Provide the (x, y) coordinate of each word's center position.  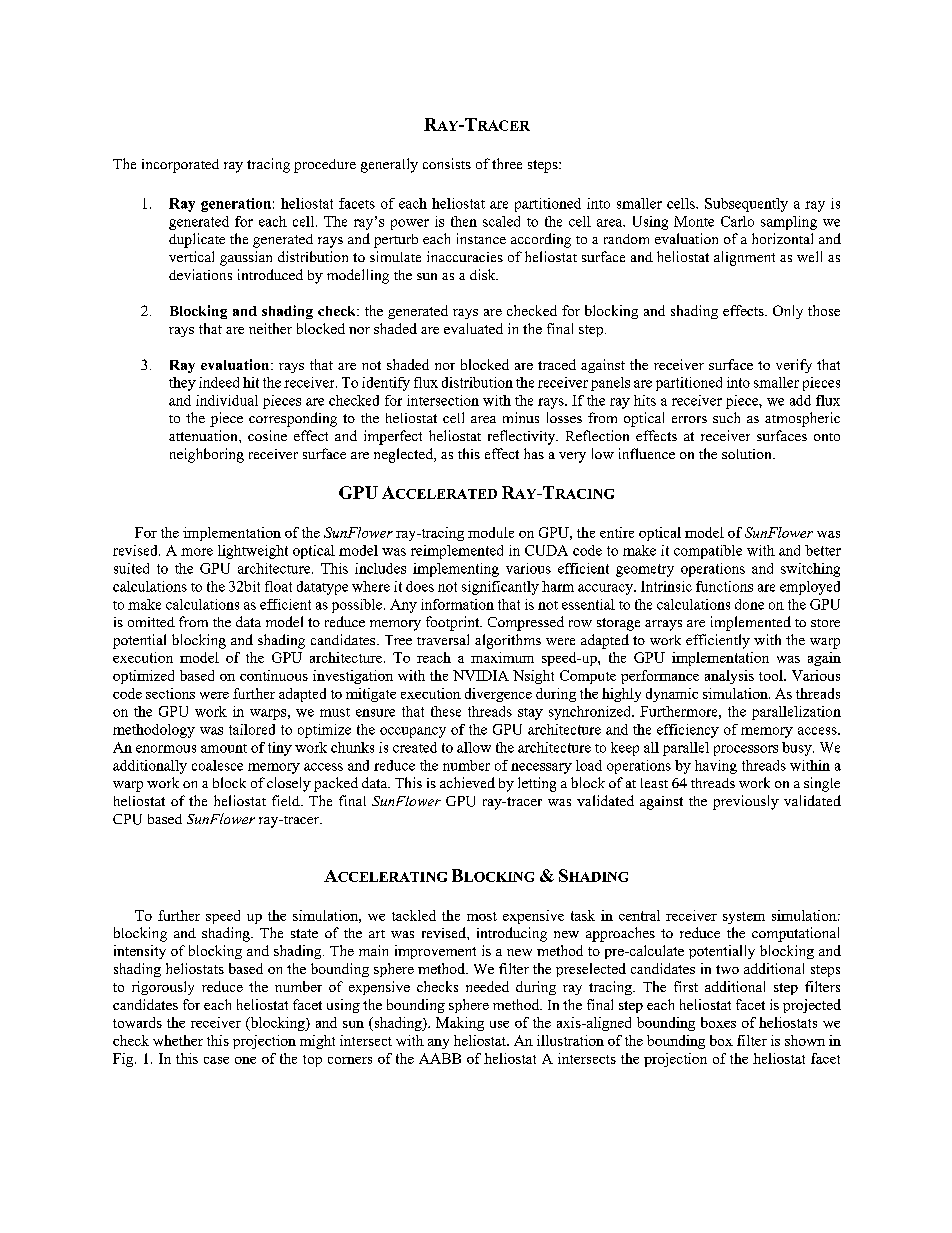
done (749, 604)
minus (521, 417)
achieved (467, 782)
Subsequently (746, 205)
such (726, 417)
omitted (151, 622)
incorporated (180, 166)
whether (178, 1040)
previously (746, 802)
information (457, 604)
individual (227, 400)
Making (460, 1024)
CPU (127, 819)
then (464, 221)
